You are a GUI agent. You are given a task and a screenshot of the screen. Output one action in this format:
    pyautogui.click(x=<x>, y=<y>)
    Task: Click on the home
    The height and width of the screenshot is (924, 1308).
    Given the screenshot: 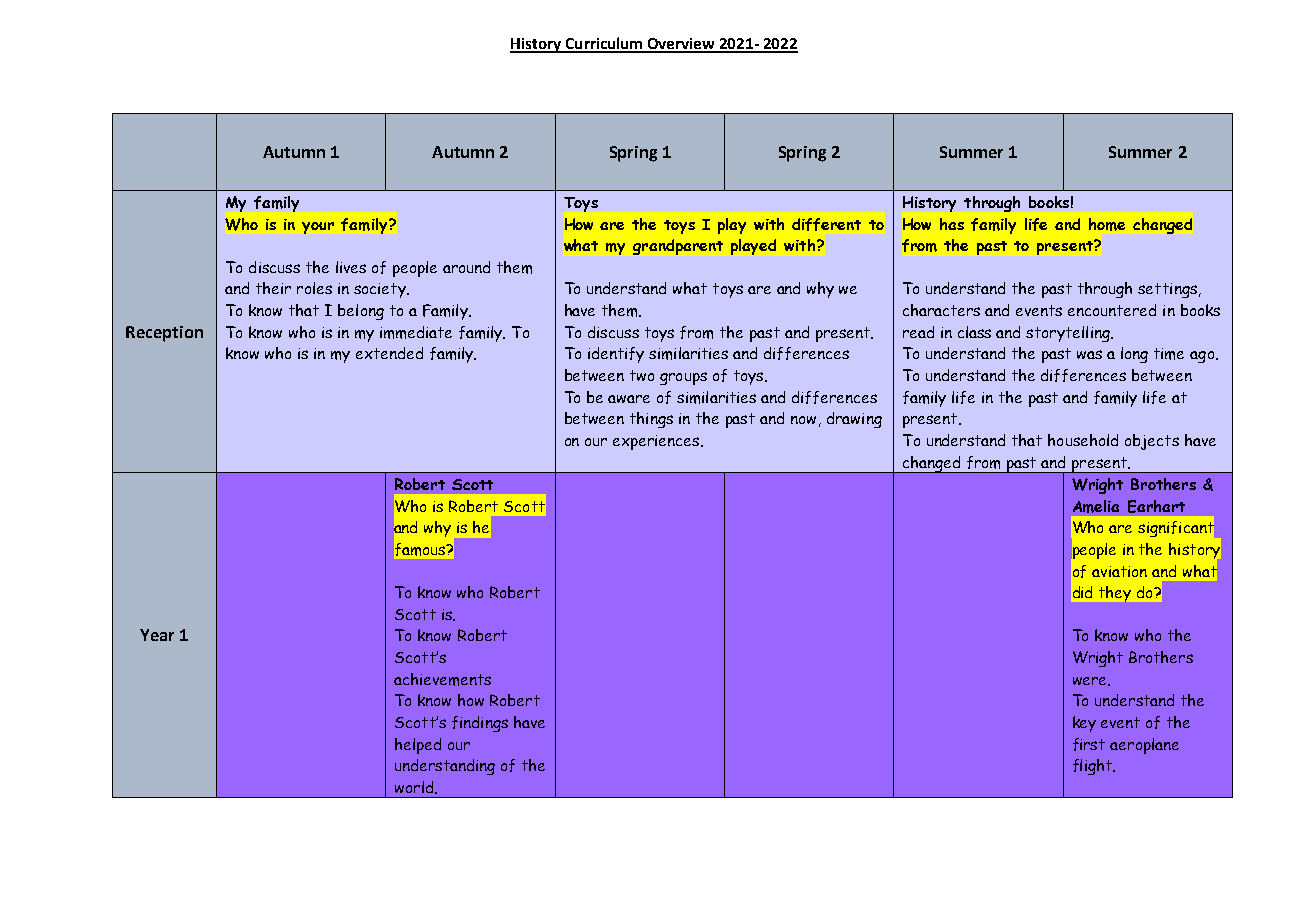 What is the action you would take?
    pyautogui.click(x=1107, y=224)
